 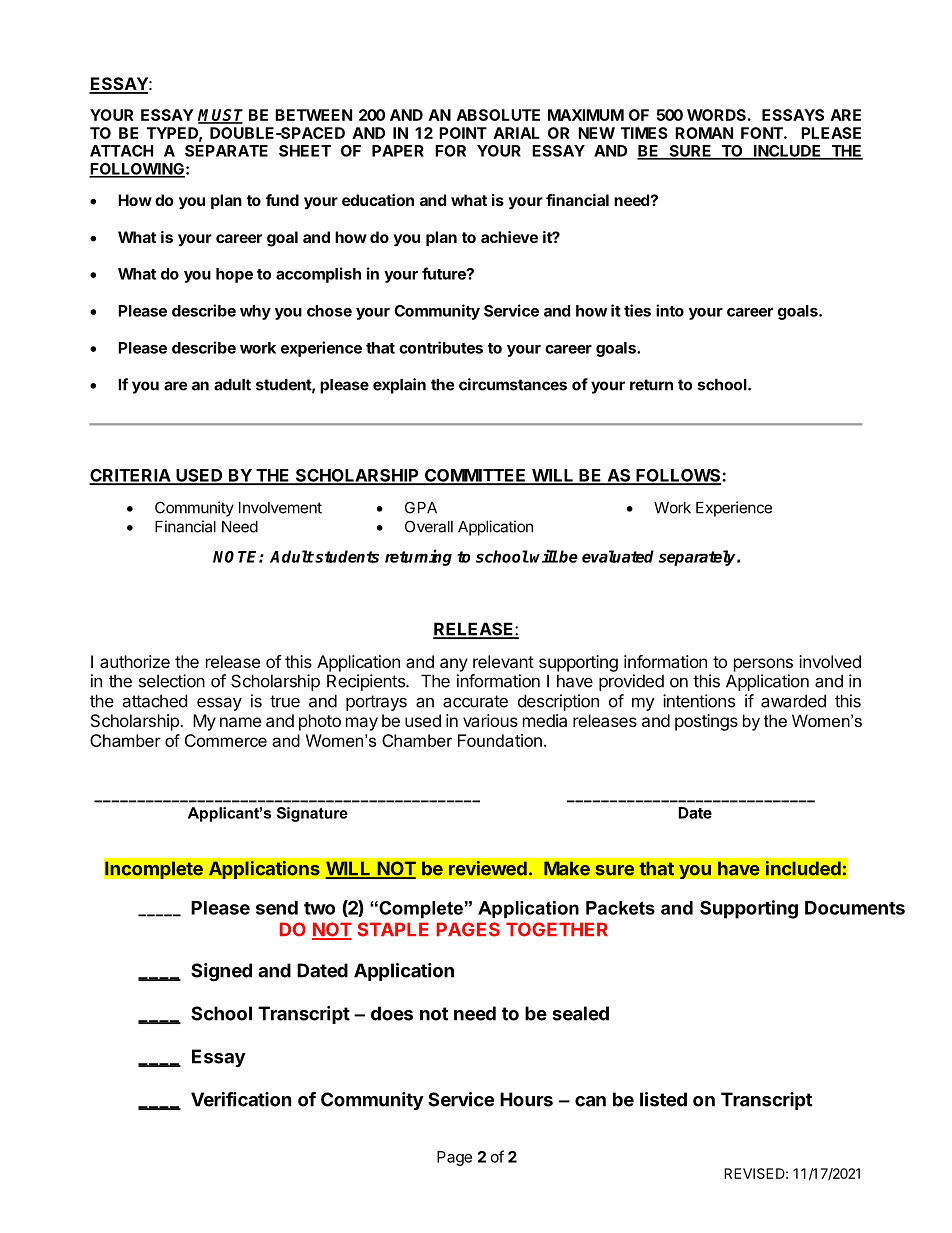 I want to click on ROMAN, so click(x=704, y=133).
